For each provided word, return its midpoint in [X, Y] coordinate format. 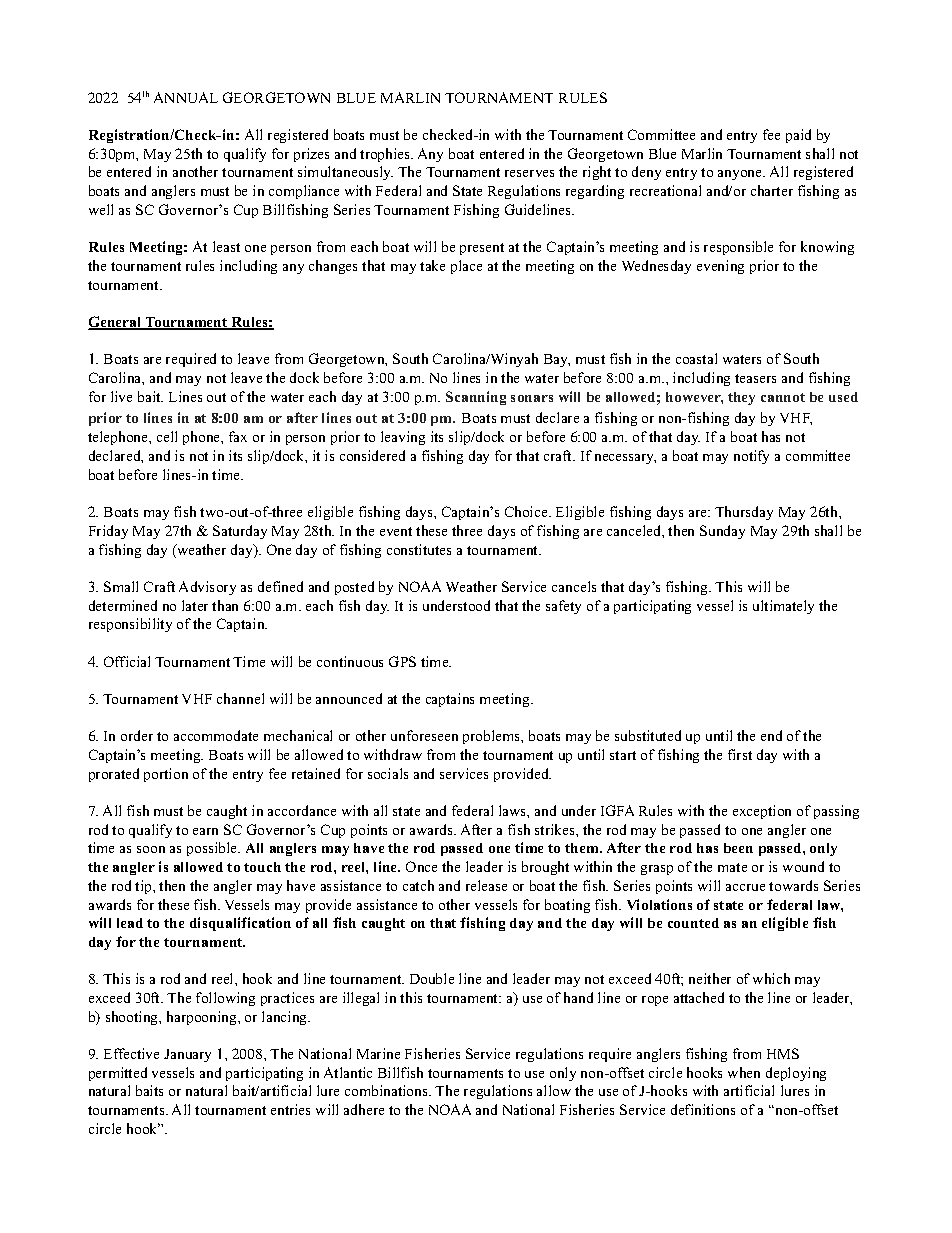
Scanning [476, 398]
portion [166, 775]
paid [798, 136]
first [740, 754]
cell [167, 436]
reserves [529, 173]
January [187, 1055]
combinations [387, 1090]
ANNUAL [186, 97]
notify [751, 457]
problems [493, 737]
